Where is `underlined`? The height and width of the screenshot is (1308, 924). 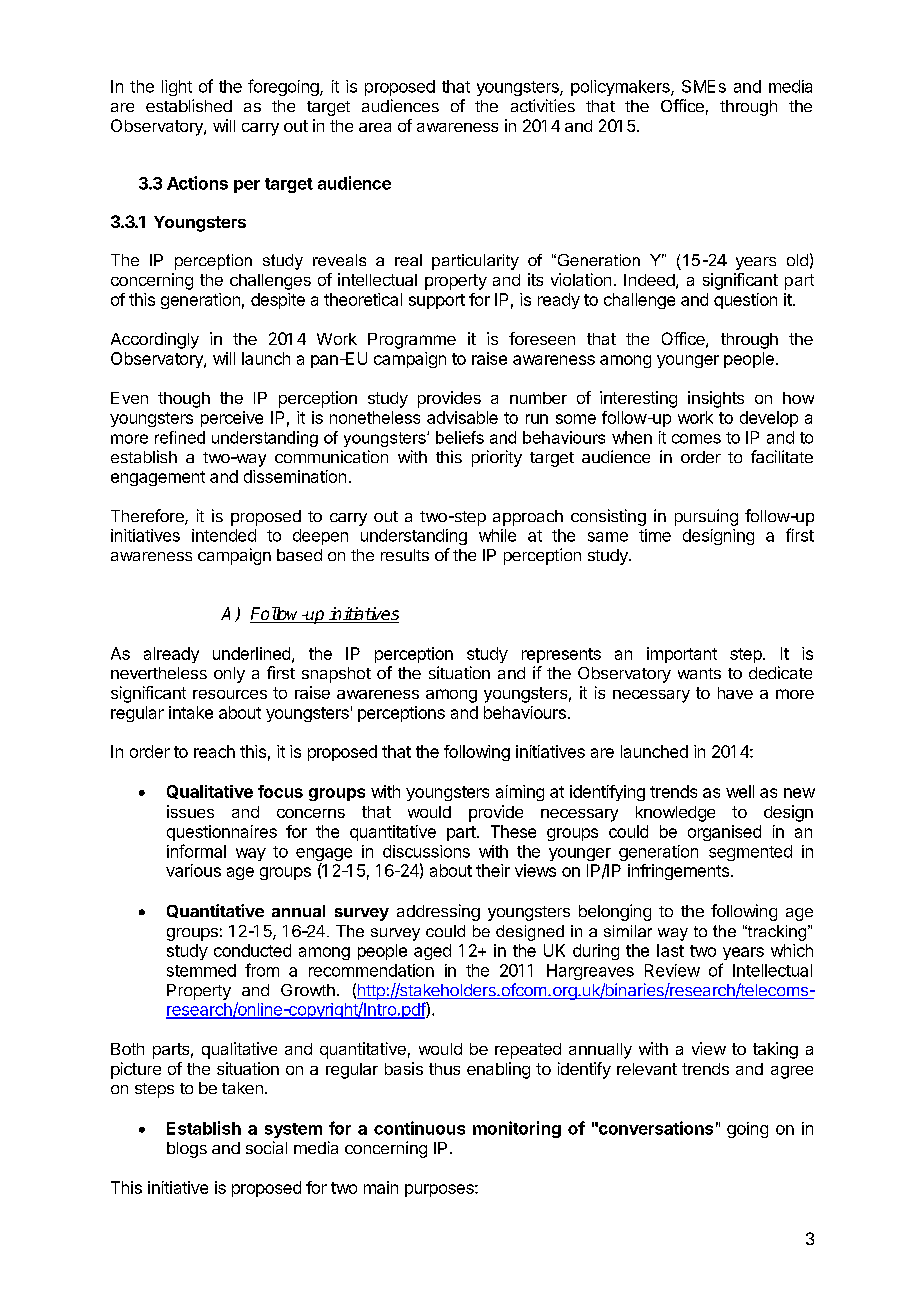 underlined is located at coordinates (251, 653).
